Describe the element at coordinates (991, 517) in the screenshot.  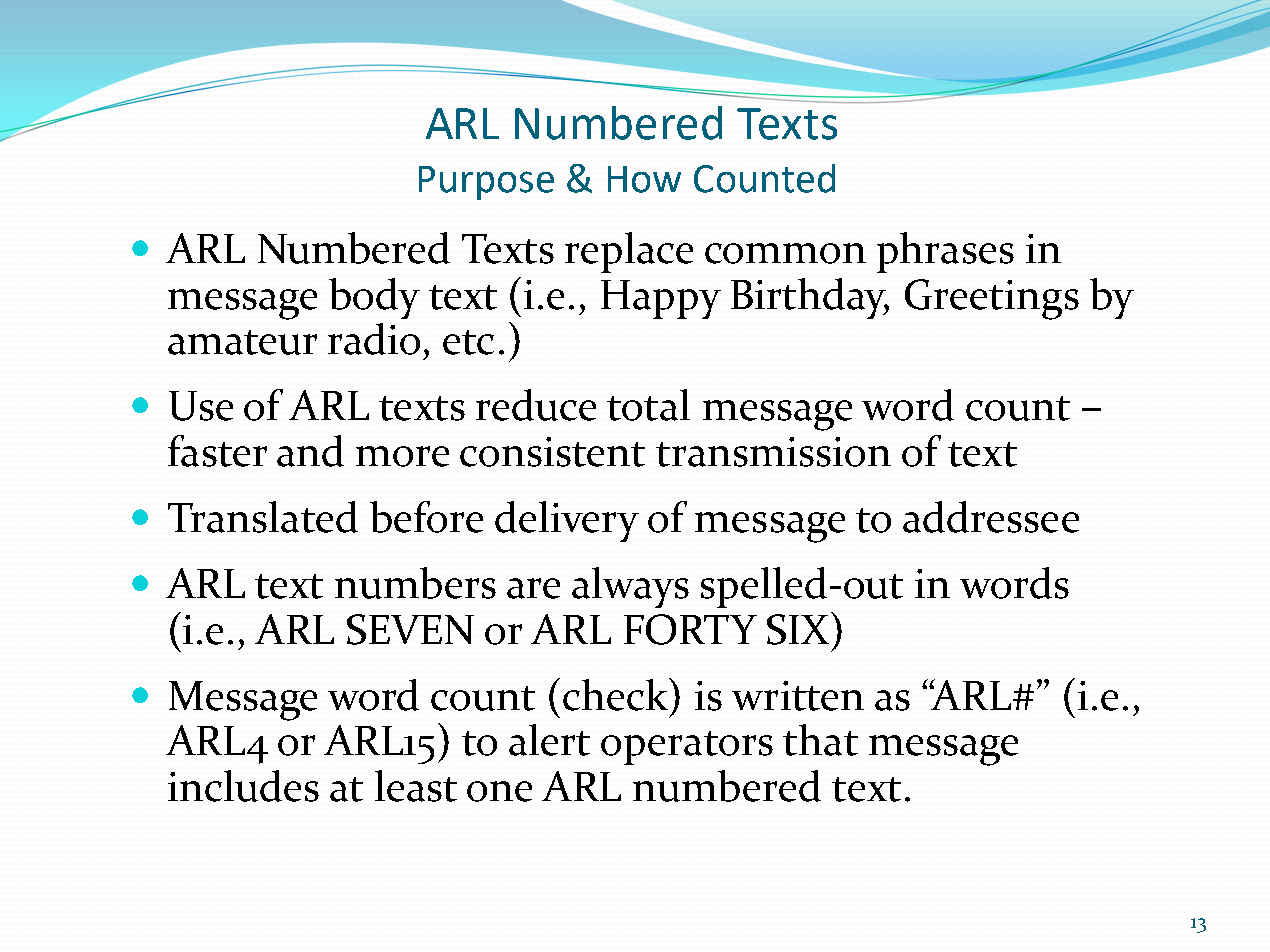
I see `addressee` at that location.
